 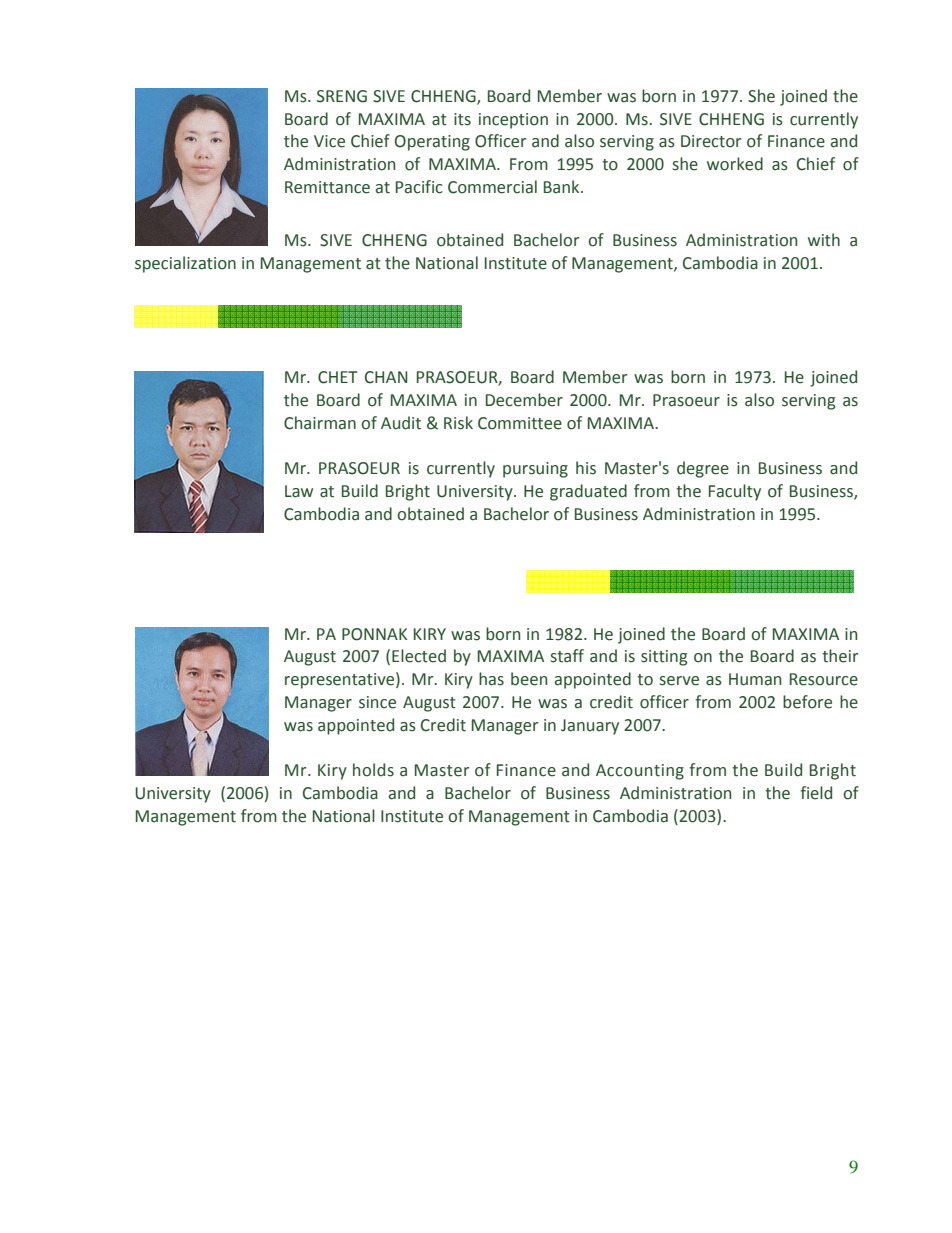 What do you see at coordinates (419, 656) in the page?
I see `Elected` at bounding box center [419, 656].
